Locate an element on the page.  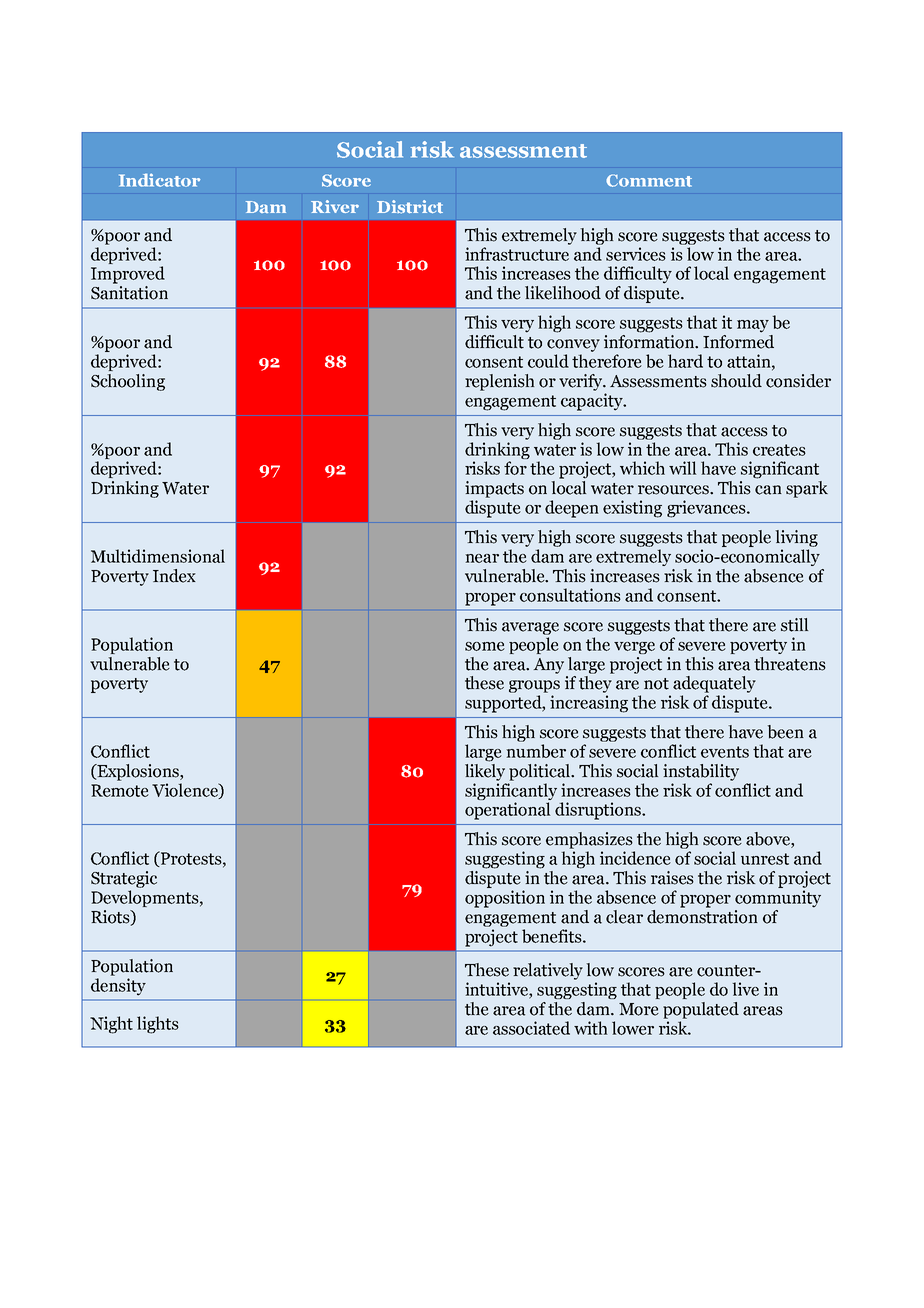
instability is located at coordinates (701, 772).
